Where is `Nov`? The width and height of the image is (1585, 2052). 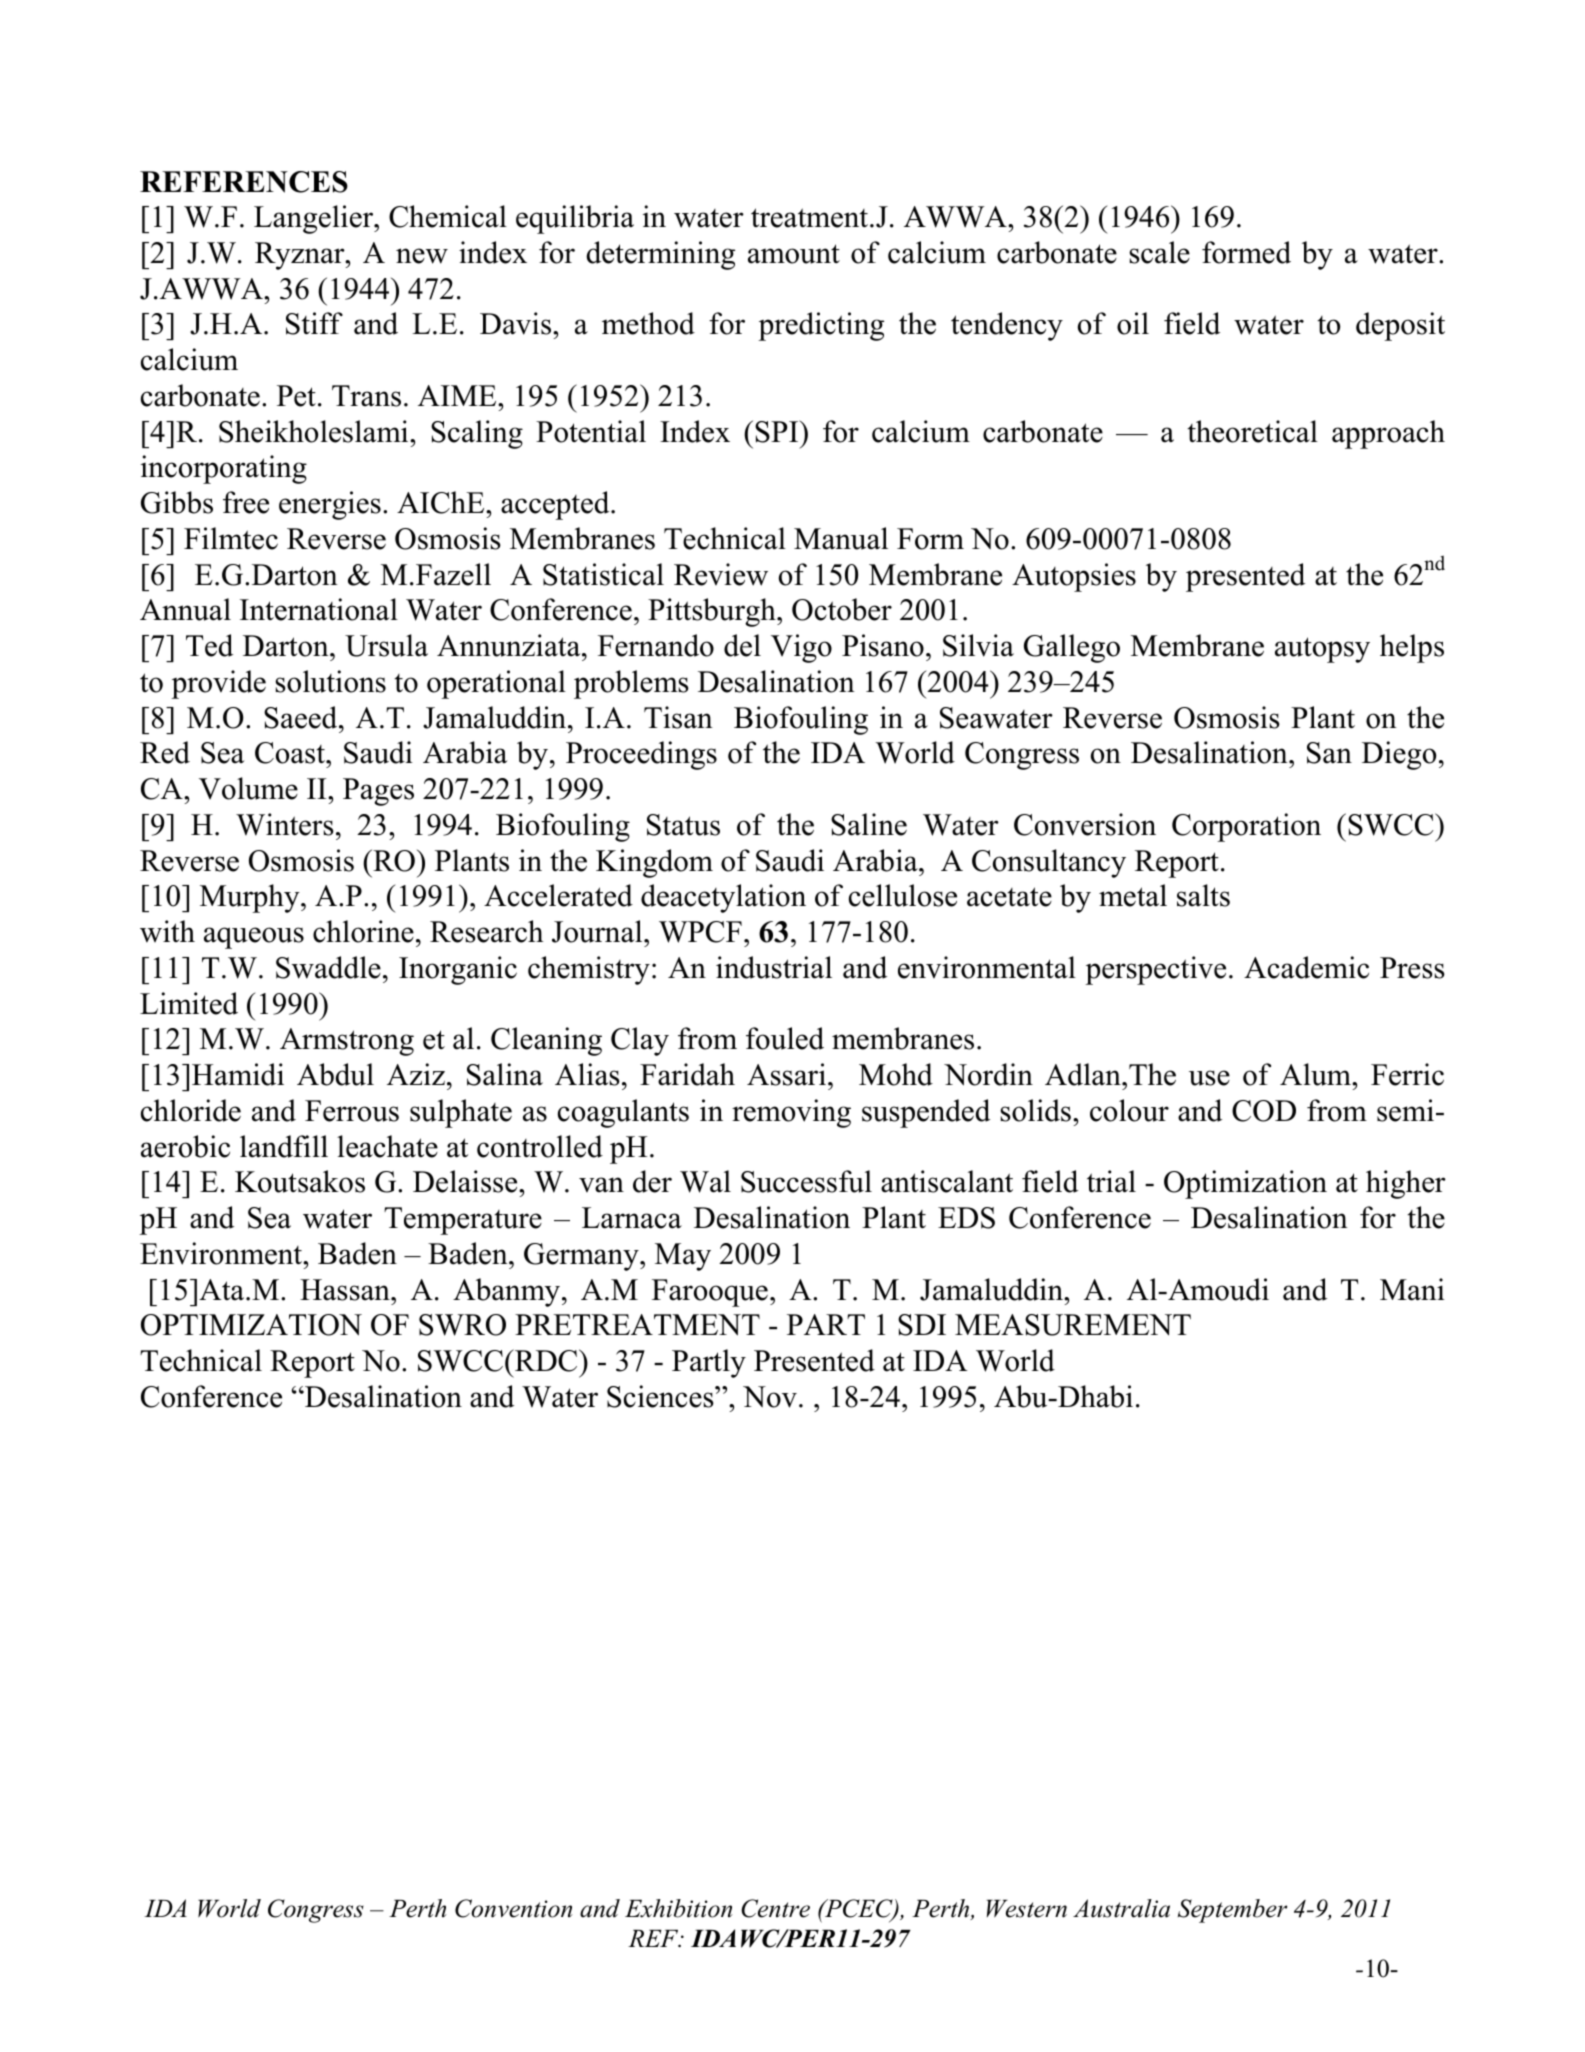 Nov is located at coordinates (770, 1397).
